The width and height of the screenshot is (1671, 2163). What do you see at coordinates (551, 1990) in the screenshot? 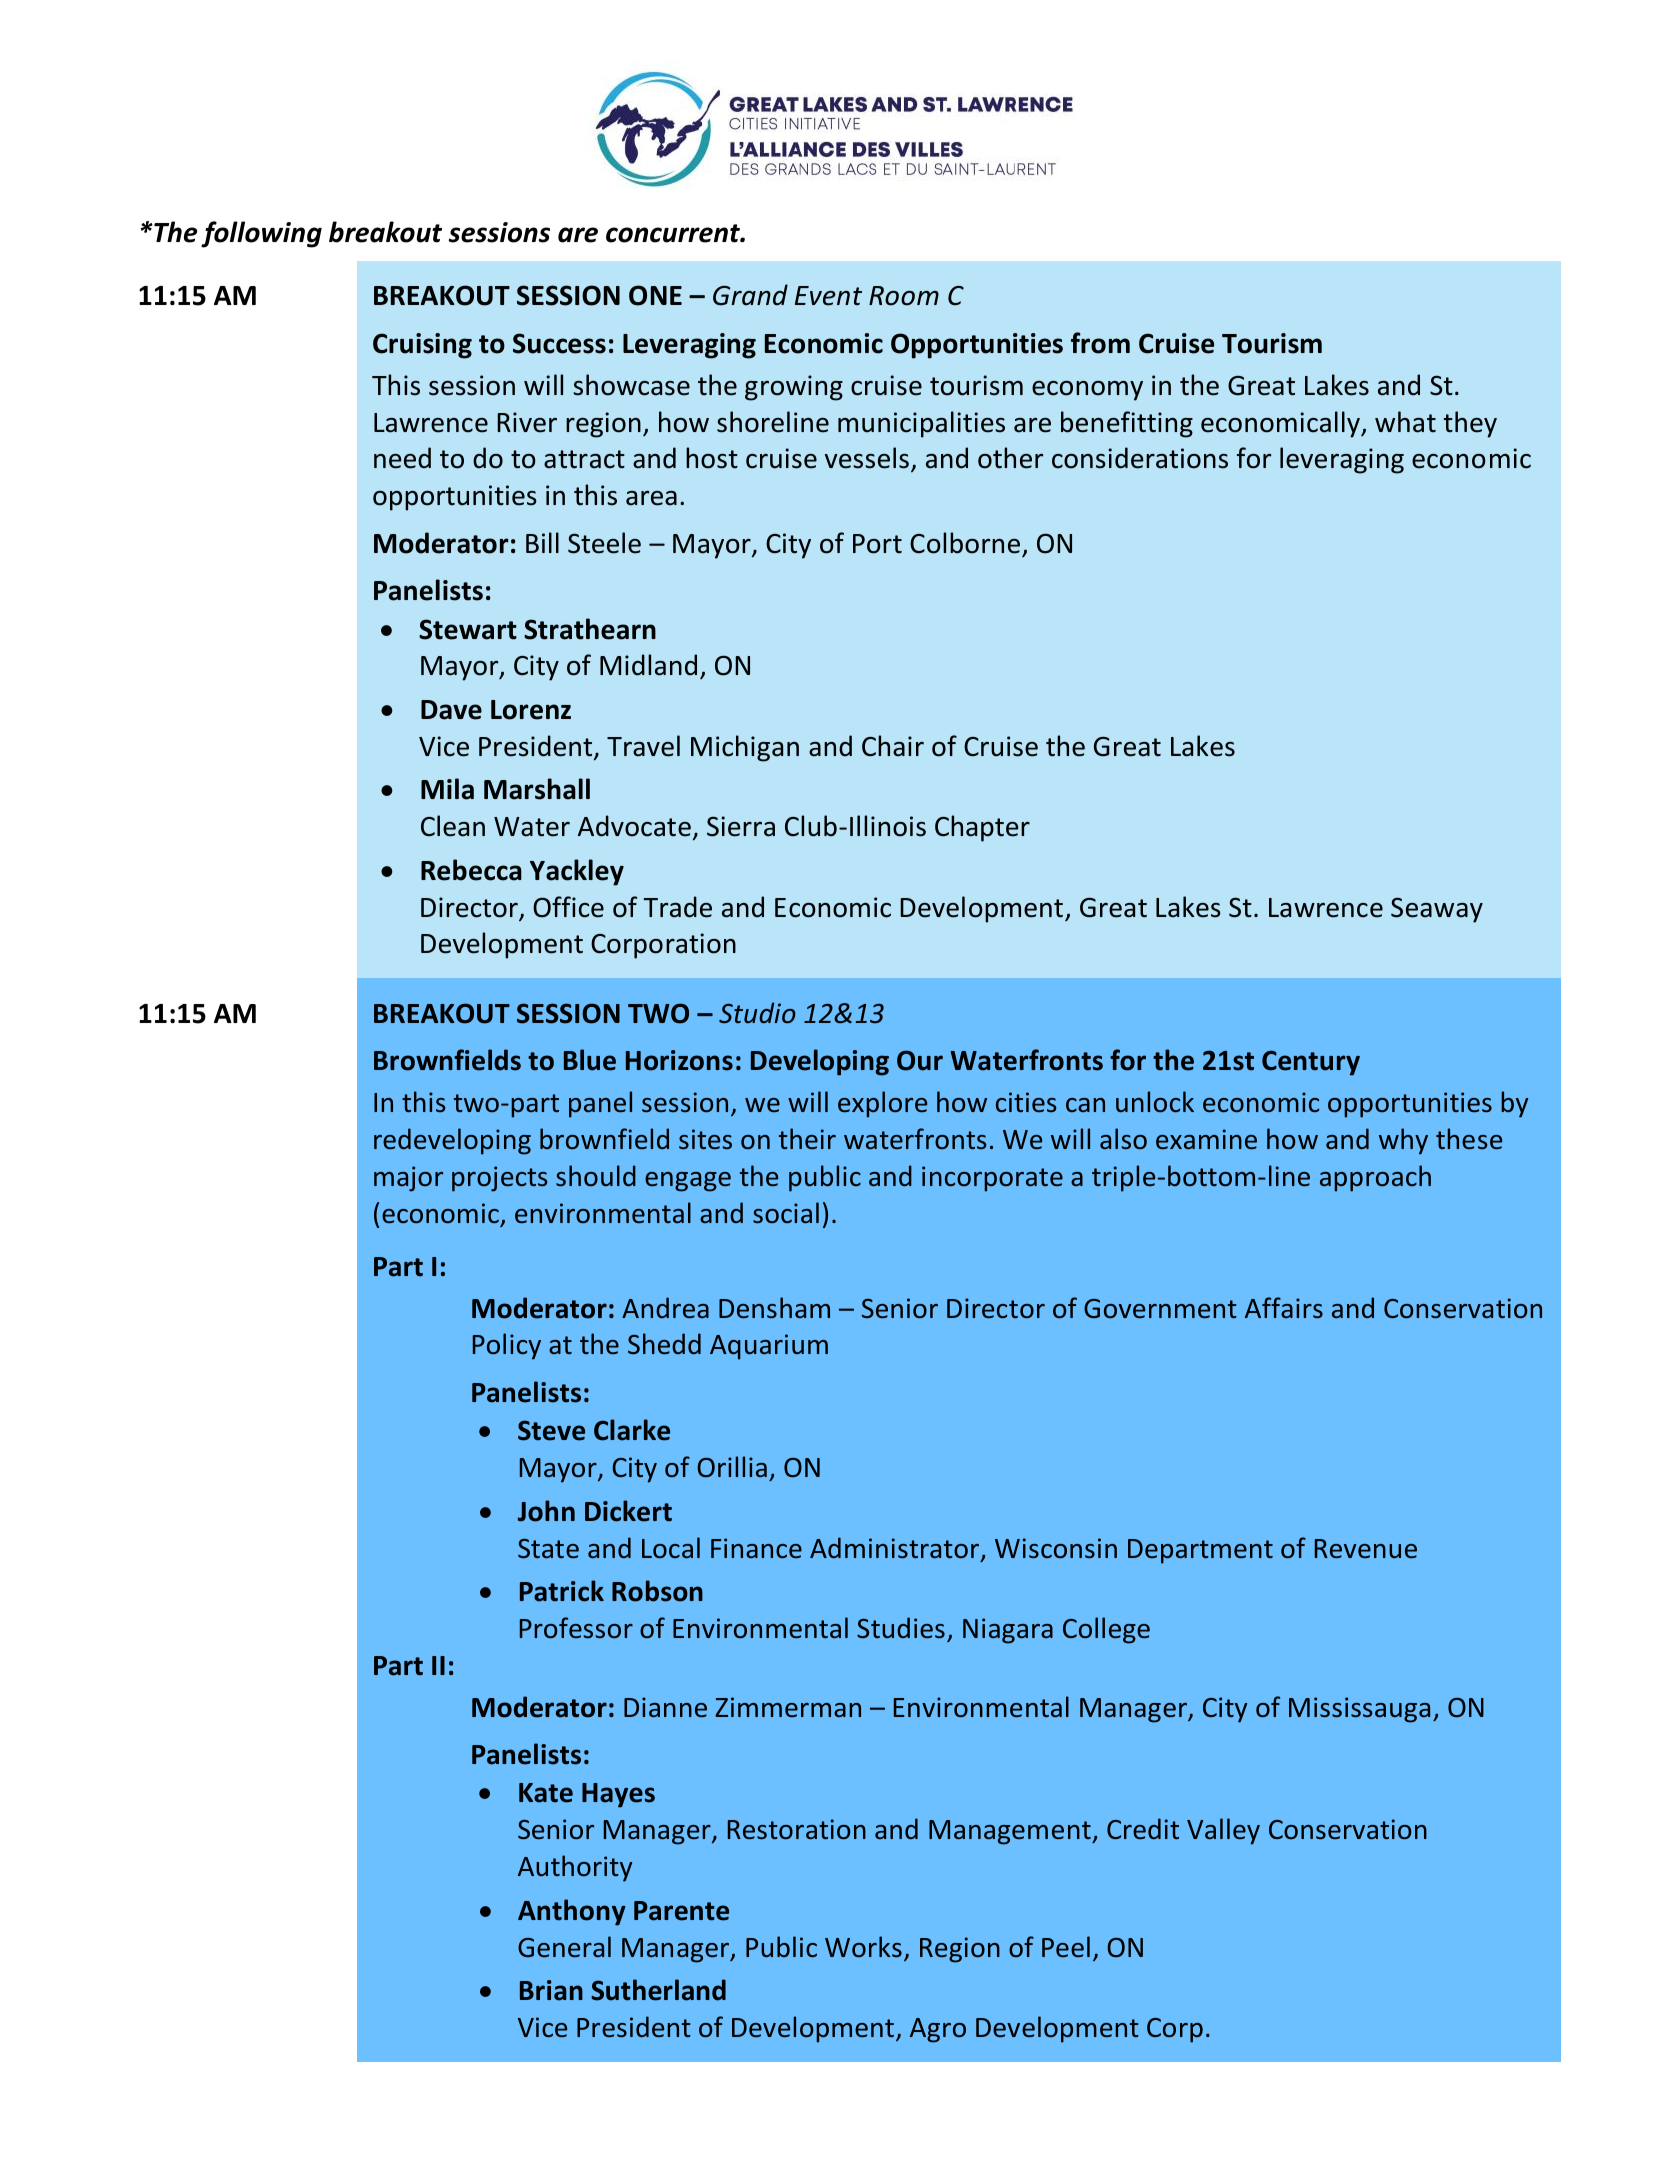
I see `Brian` at bounding box center [551, 1990].
